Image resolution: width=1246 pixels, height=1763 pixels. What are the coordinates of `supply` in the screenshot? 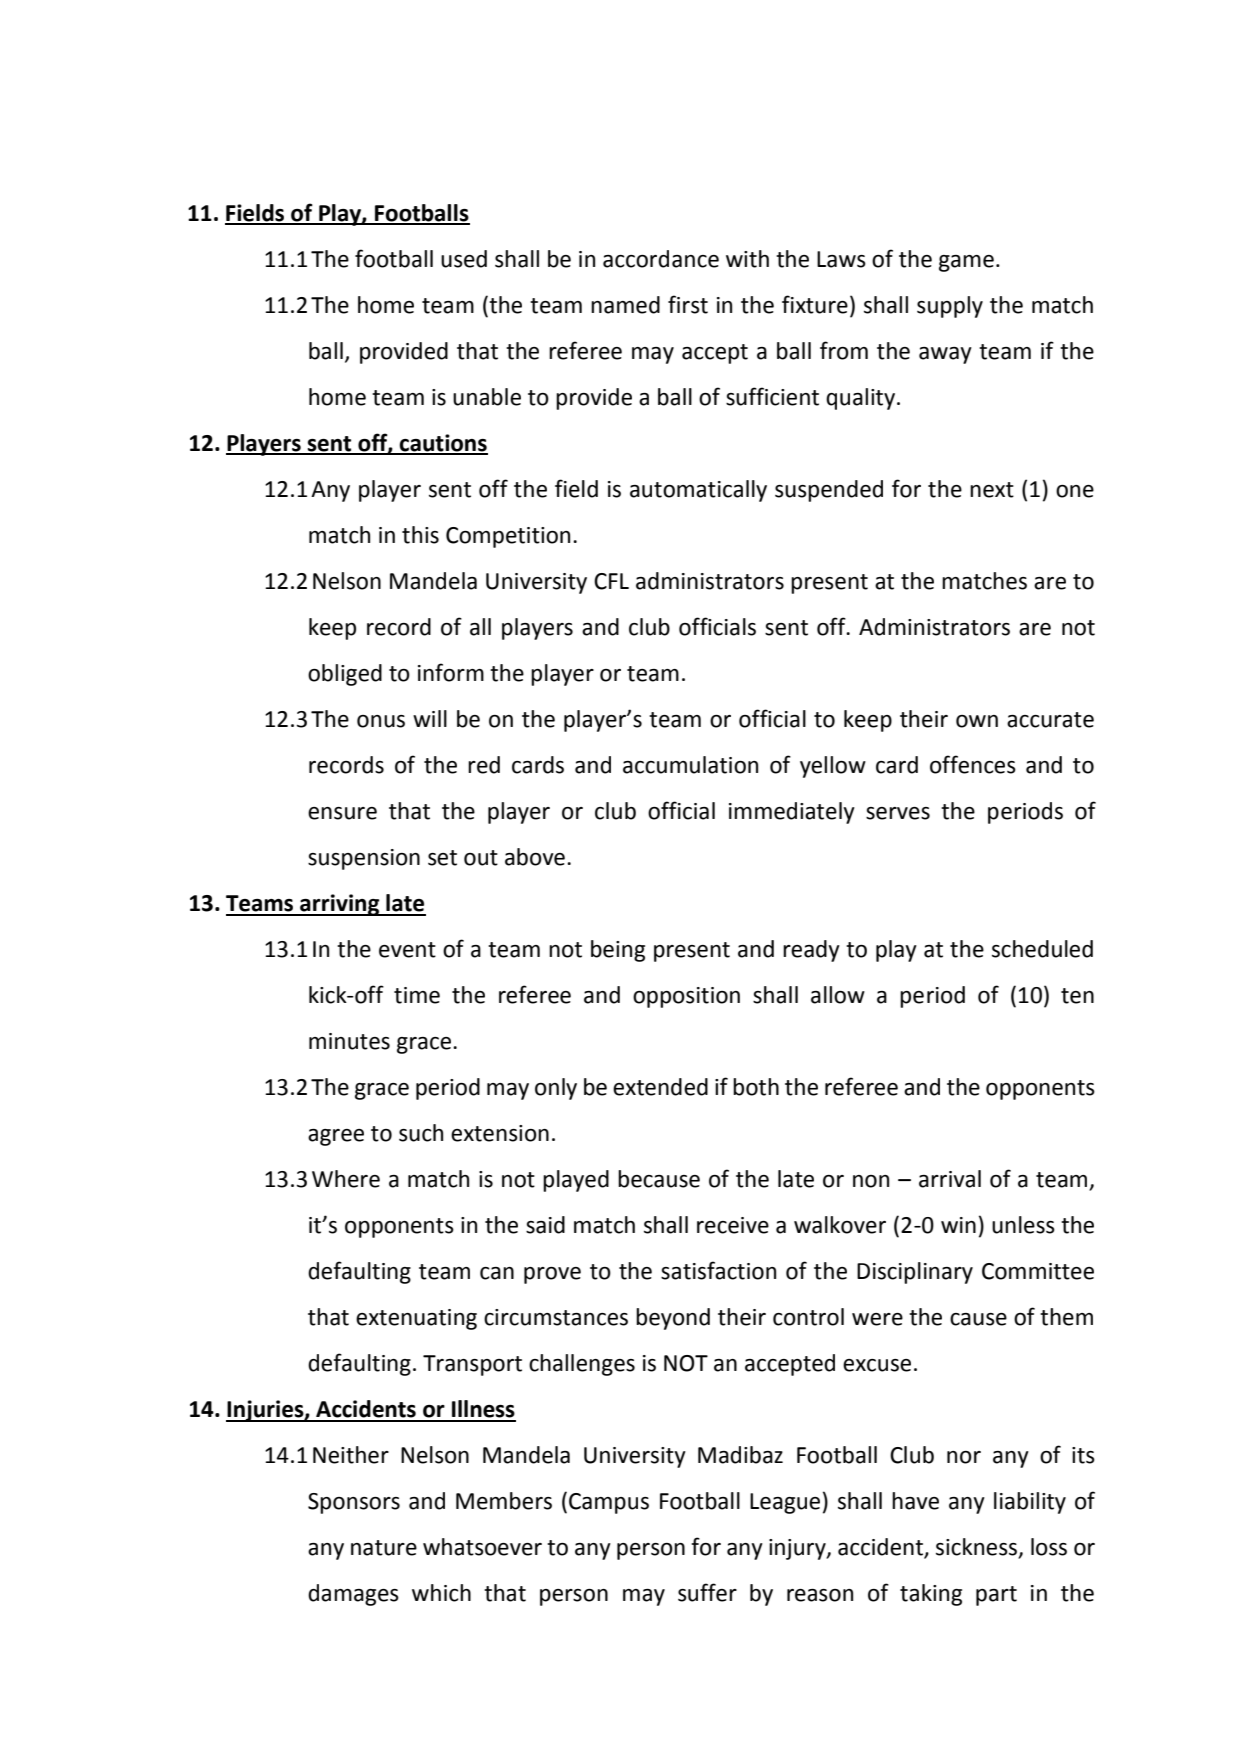 It's located at (950, 307).
